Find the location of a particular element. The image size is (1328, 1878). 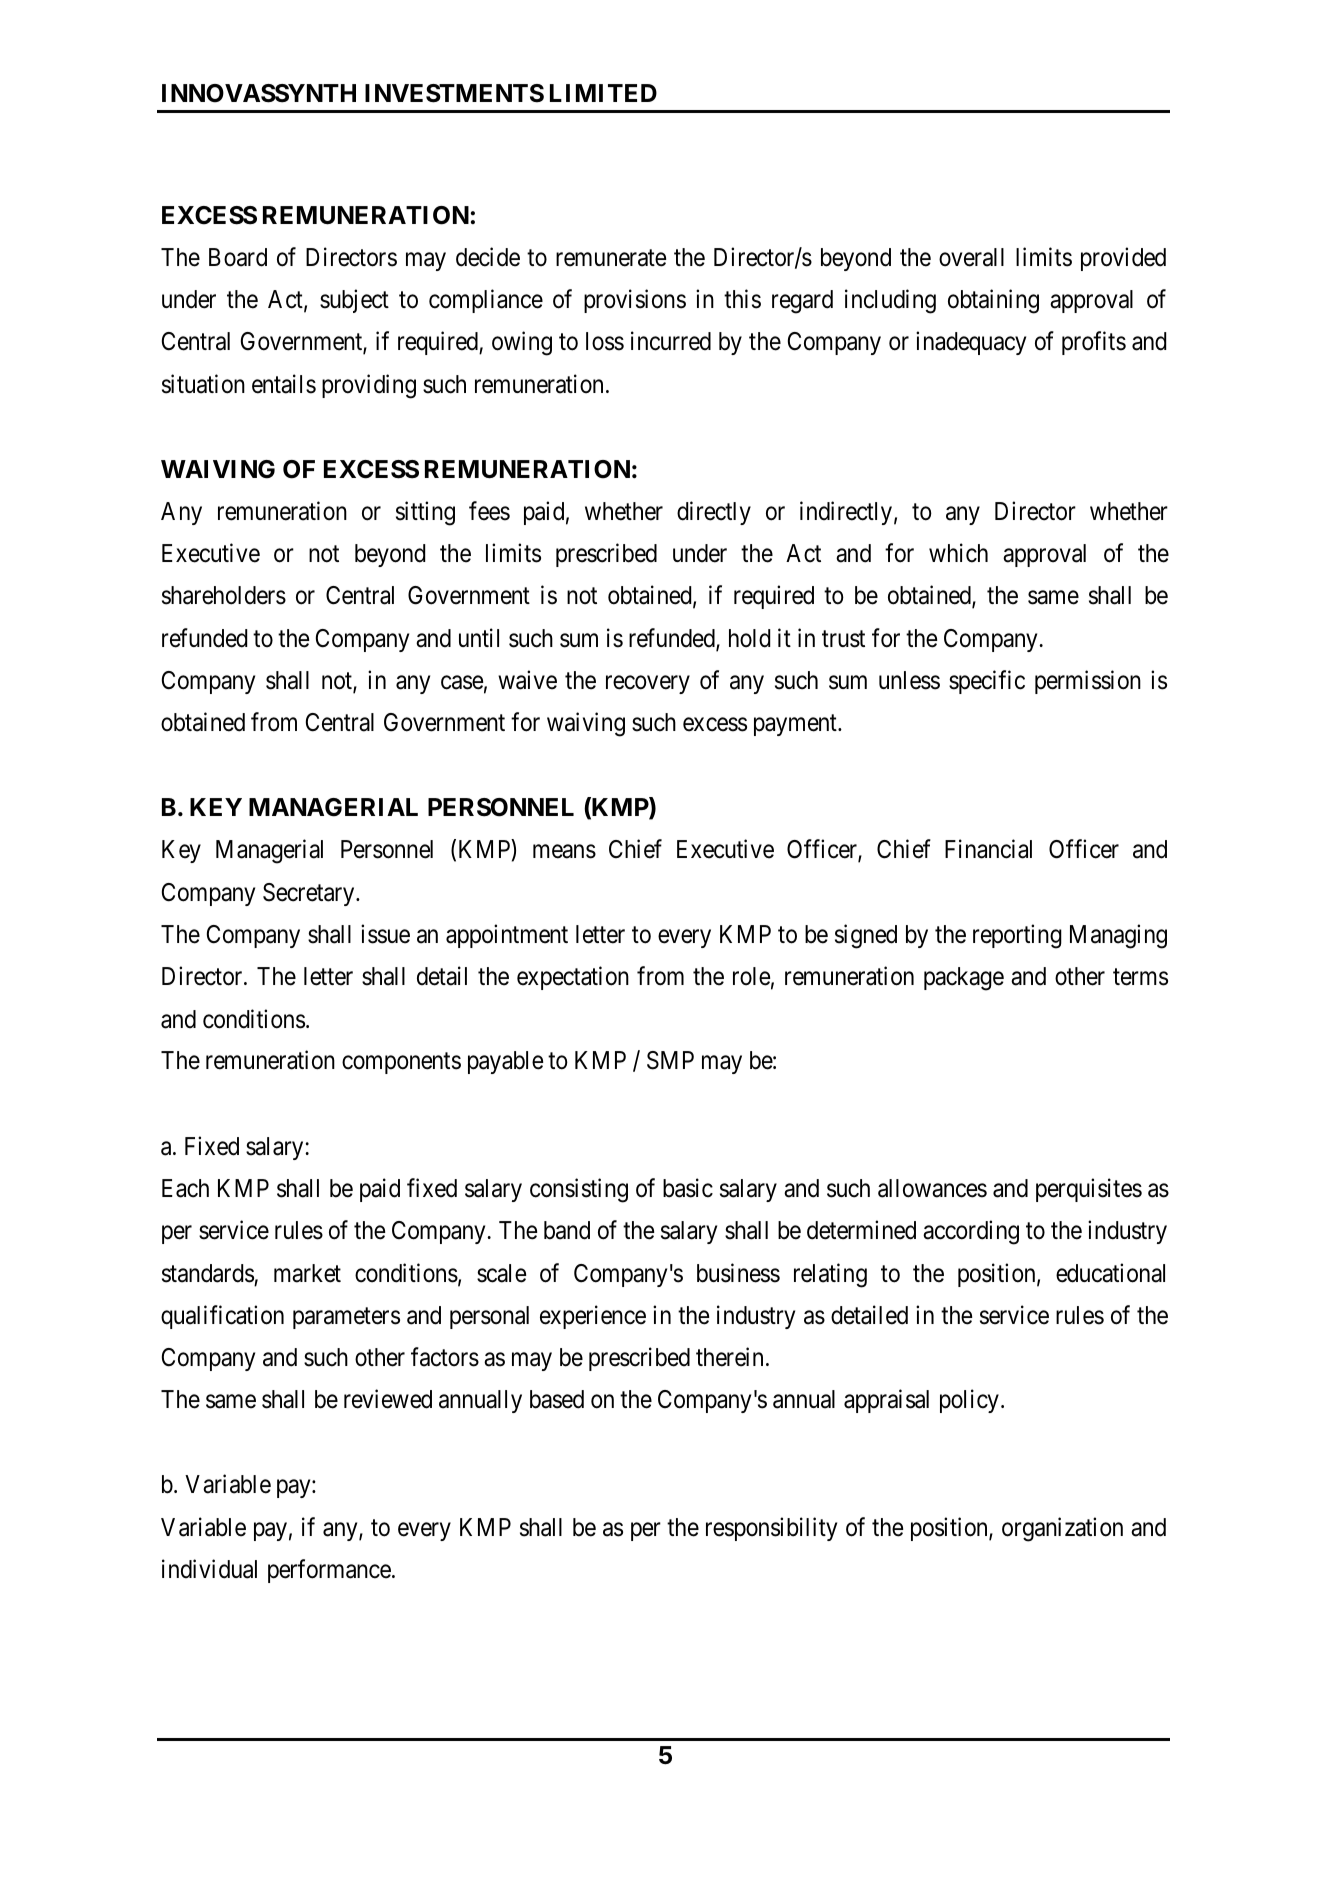

Board is located at coordinates (238, 257).
